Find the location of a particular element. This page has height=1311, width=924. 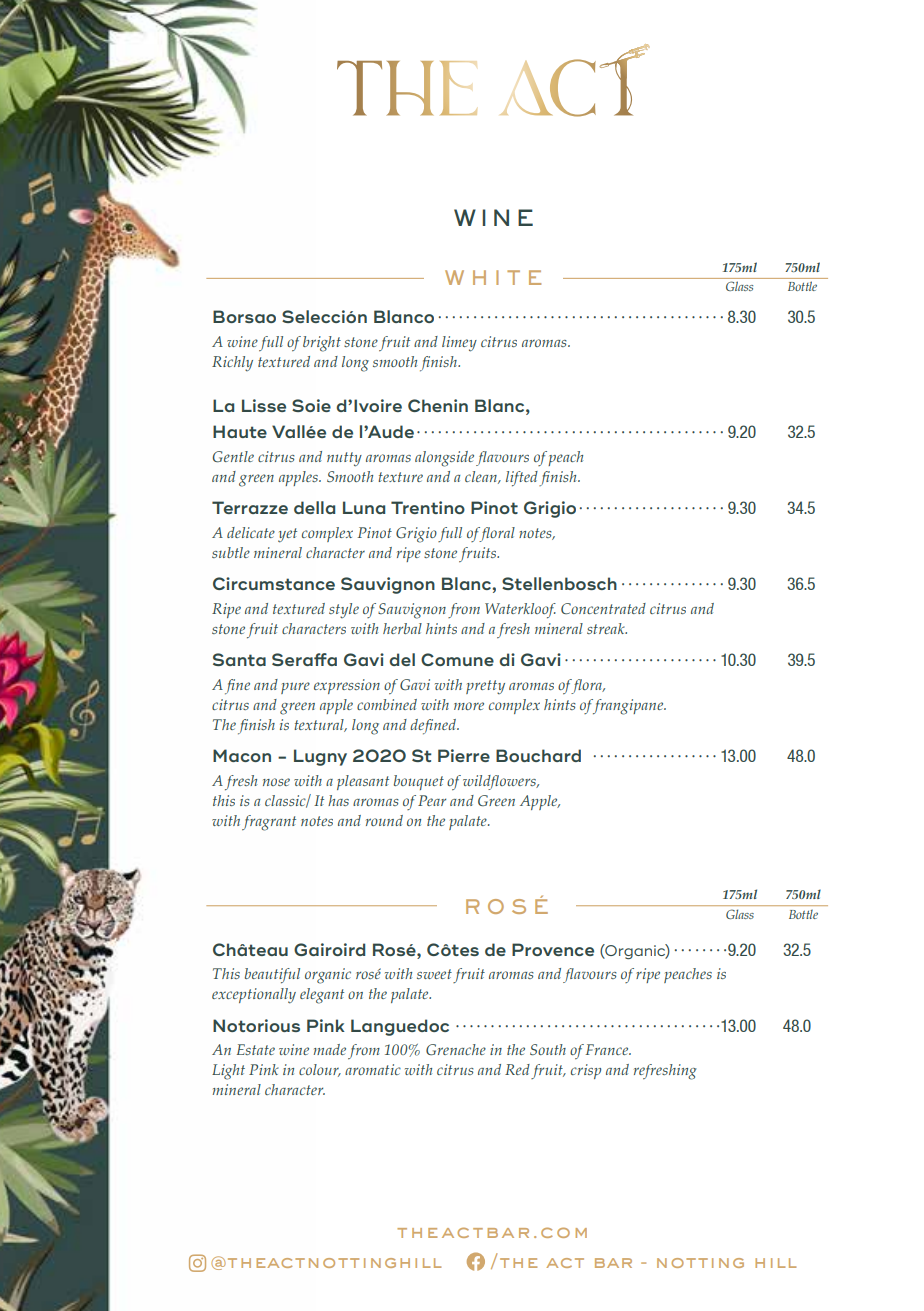

WHITE is located at coordinates (493, 277).
